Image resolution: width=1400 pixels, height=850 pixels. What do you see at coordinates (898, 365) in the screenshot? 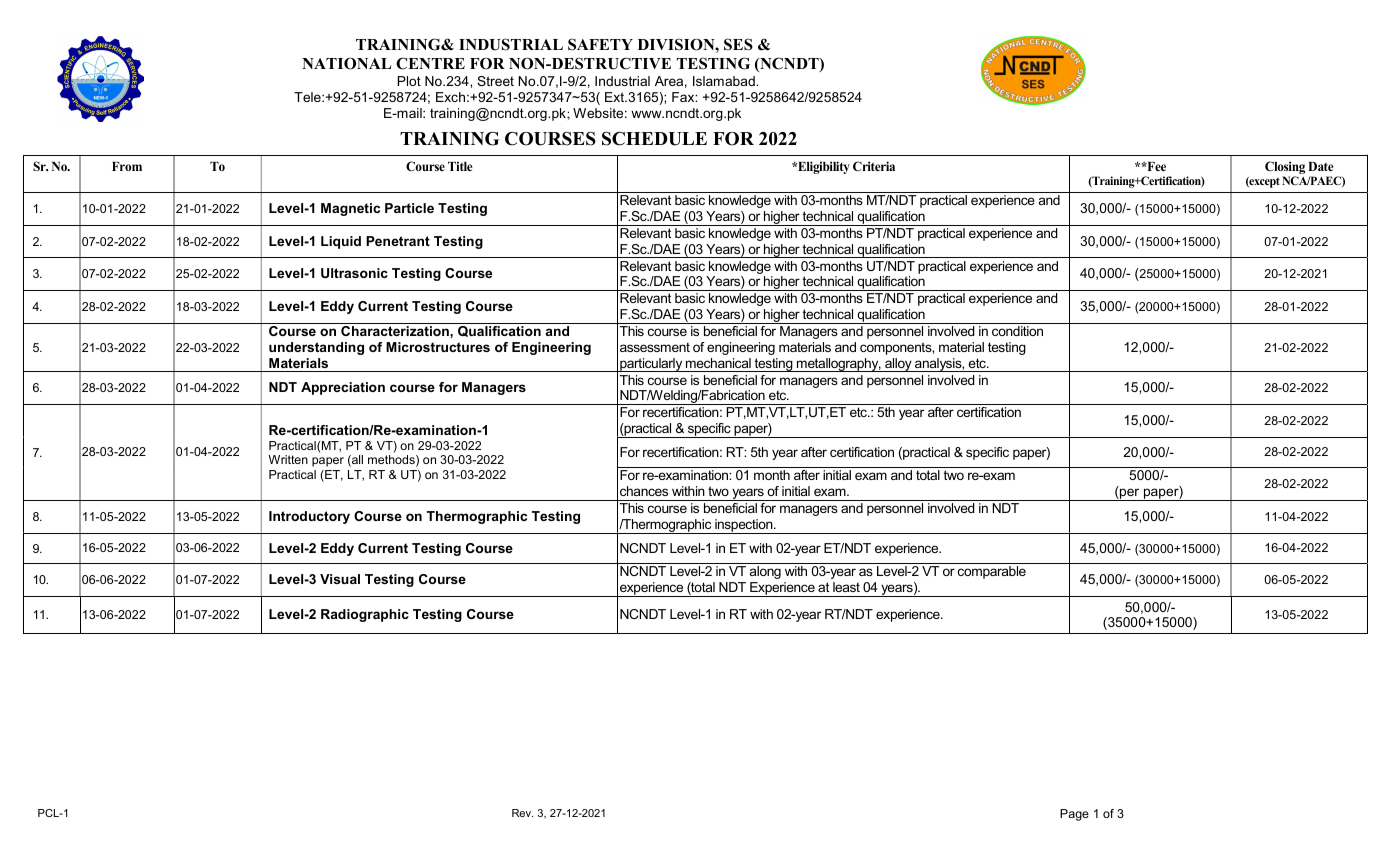
I see `alloy` at bounding box center [898, 365].
